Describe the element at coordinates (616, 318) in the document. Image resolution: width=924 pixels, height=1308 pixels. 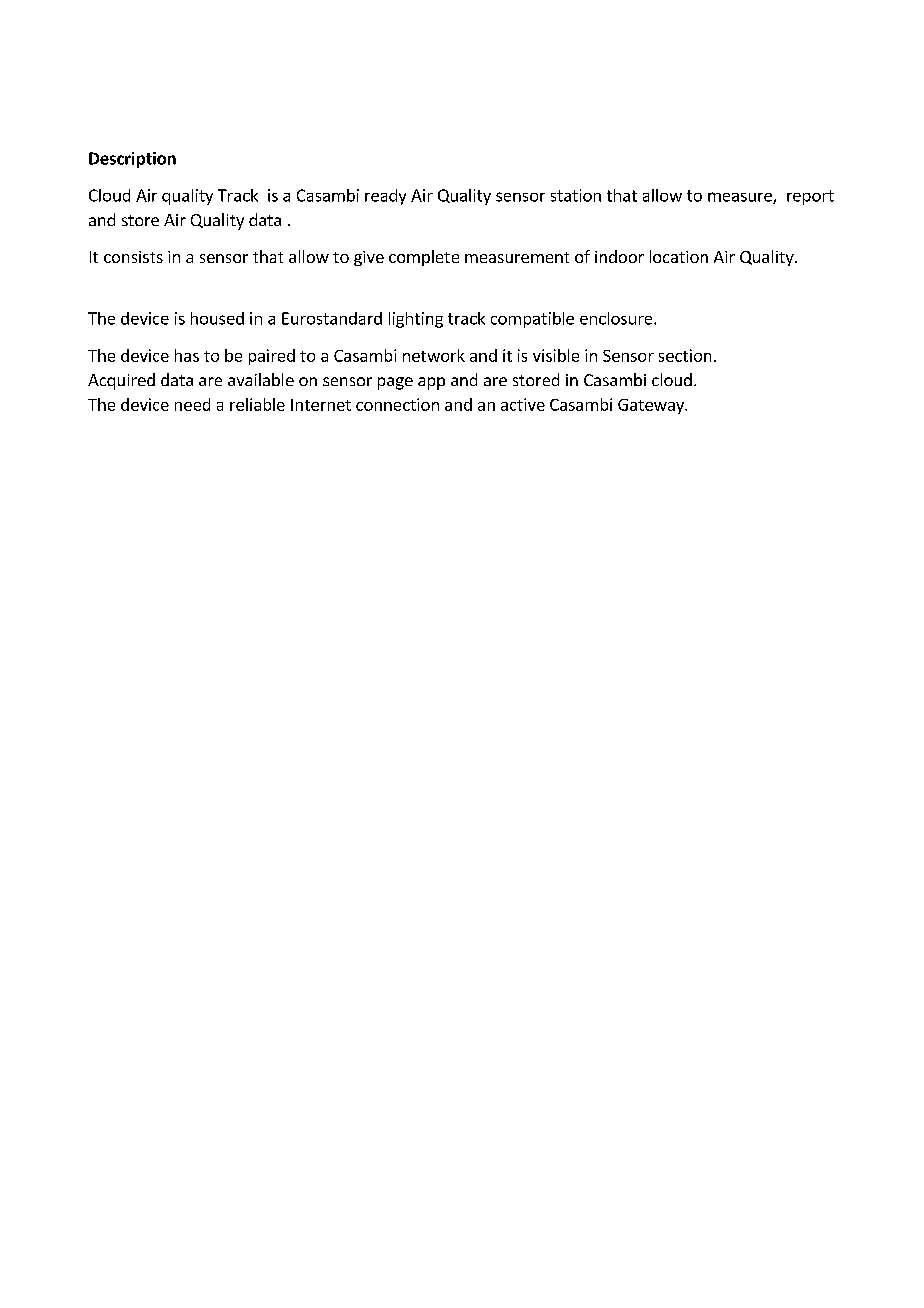
I see `enclosure` at that location.
